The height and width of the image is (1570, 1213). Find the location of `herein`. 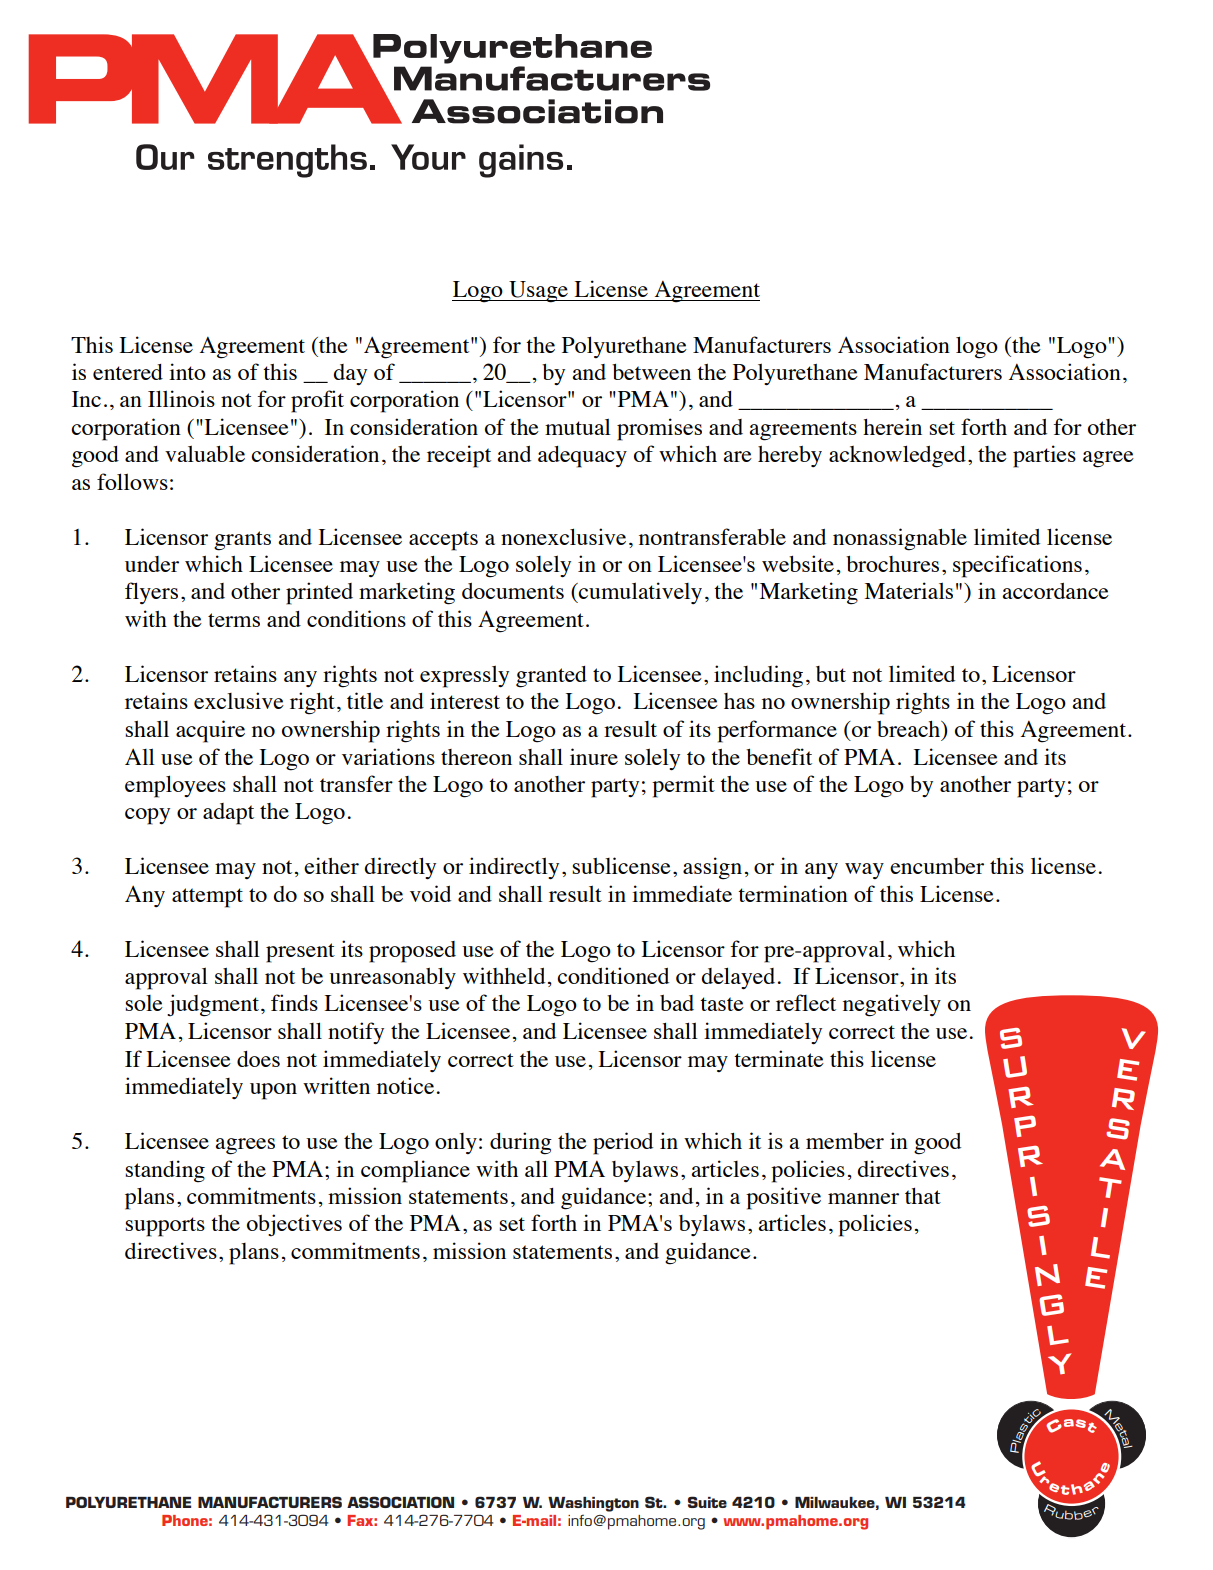

herein is located at coordinates (892, 426).
